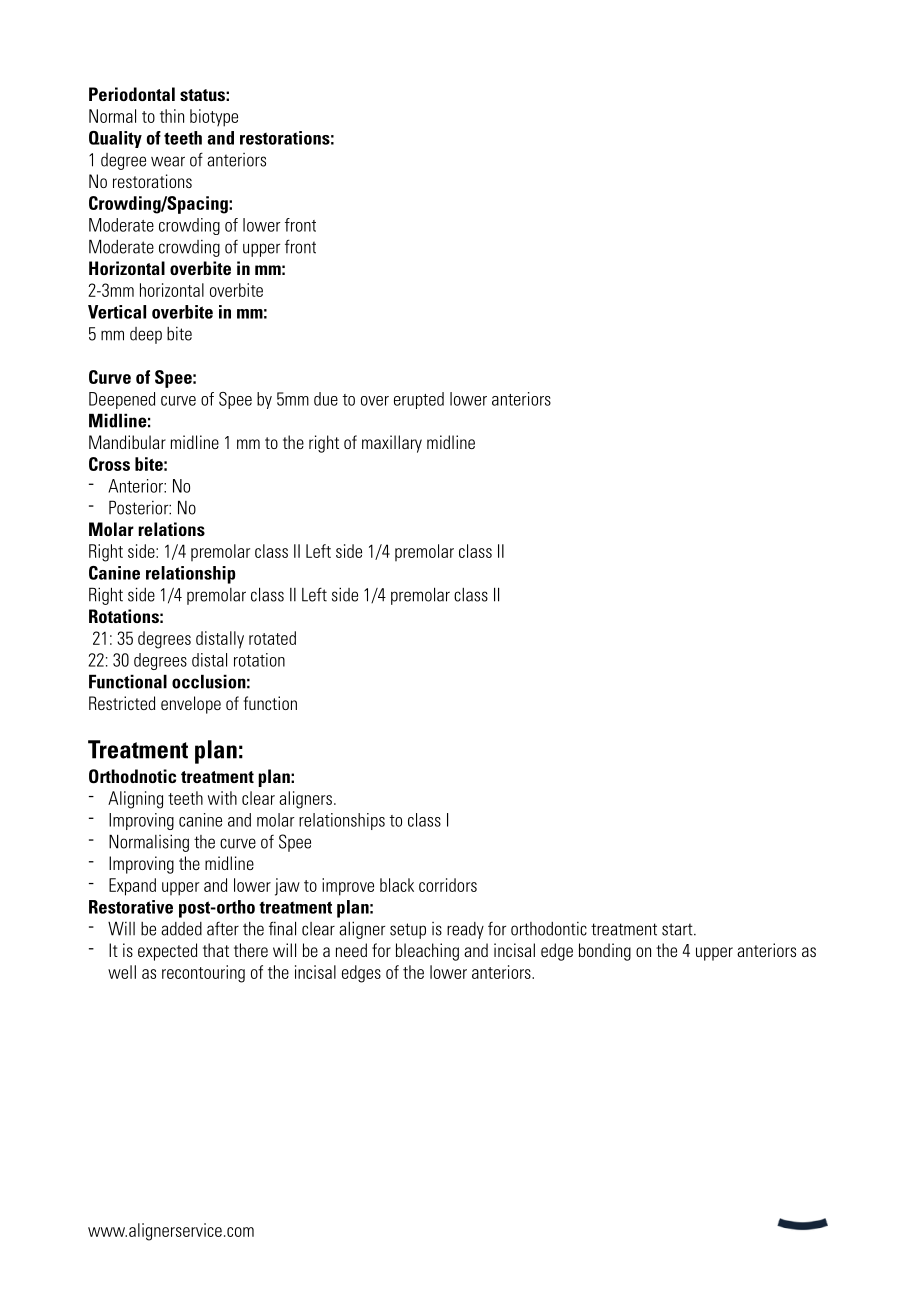 The width and height of the image is (924, 1308). What do you see at coordinates (172, 116) in the image?
I see `thin` at bounding box center [172, 116].
